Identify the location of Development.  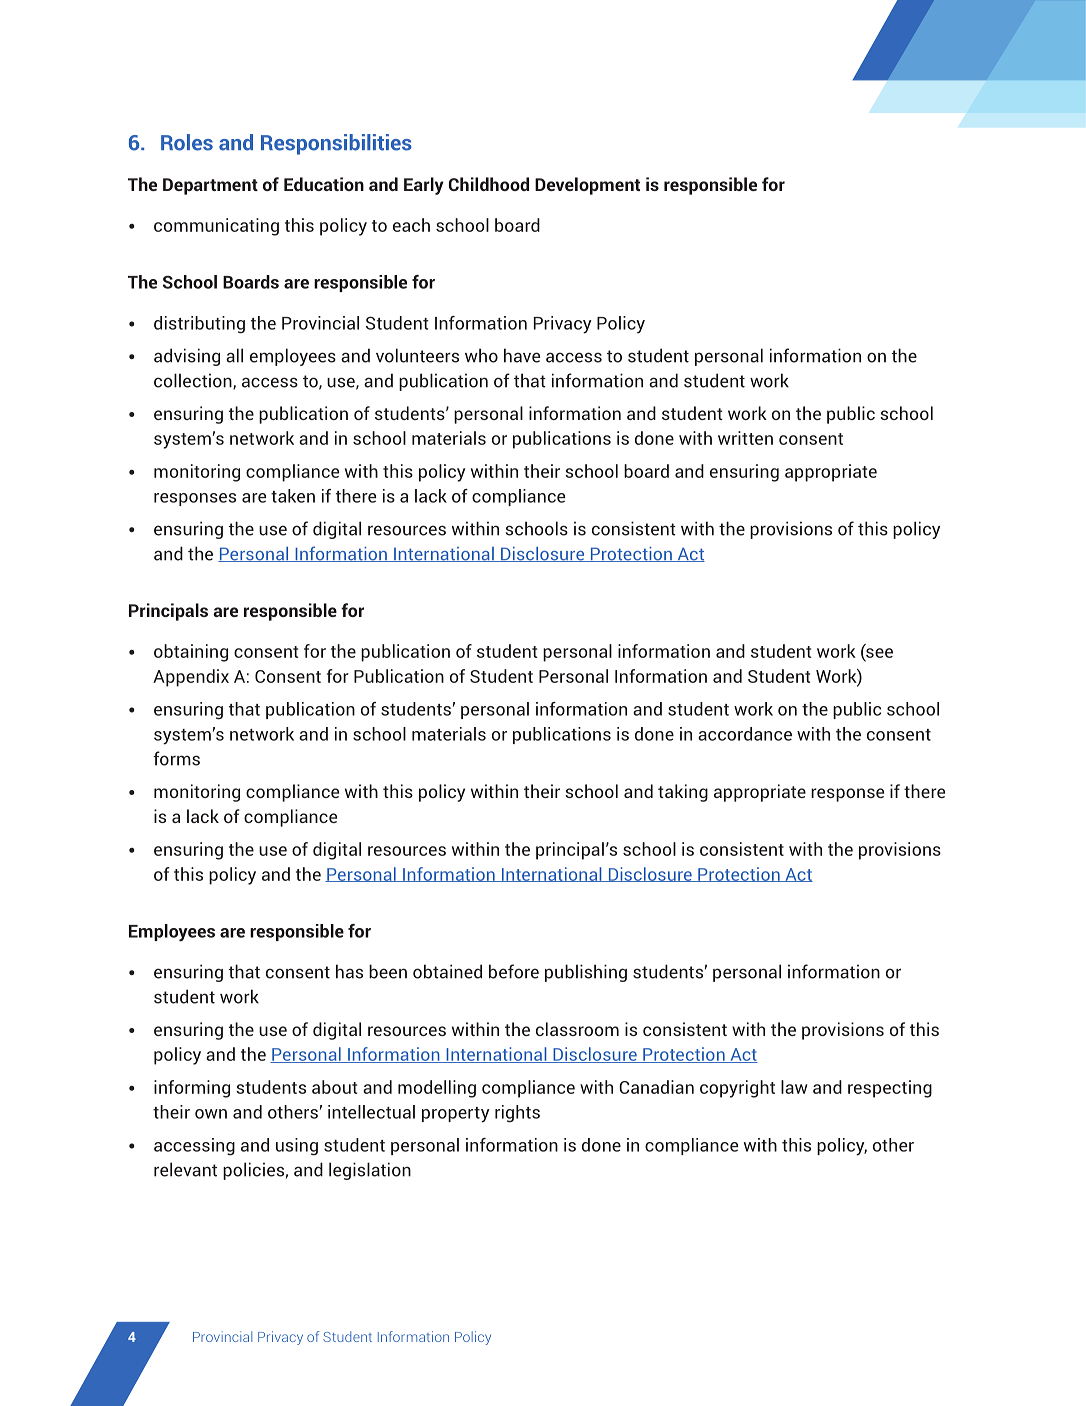
(587, 186).
